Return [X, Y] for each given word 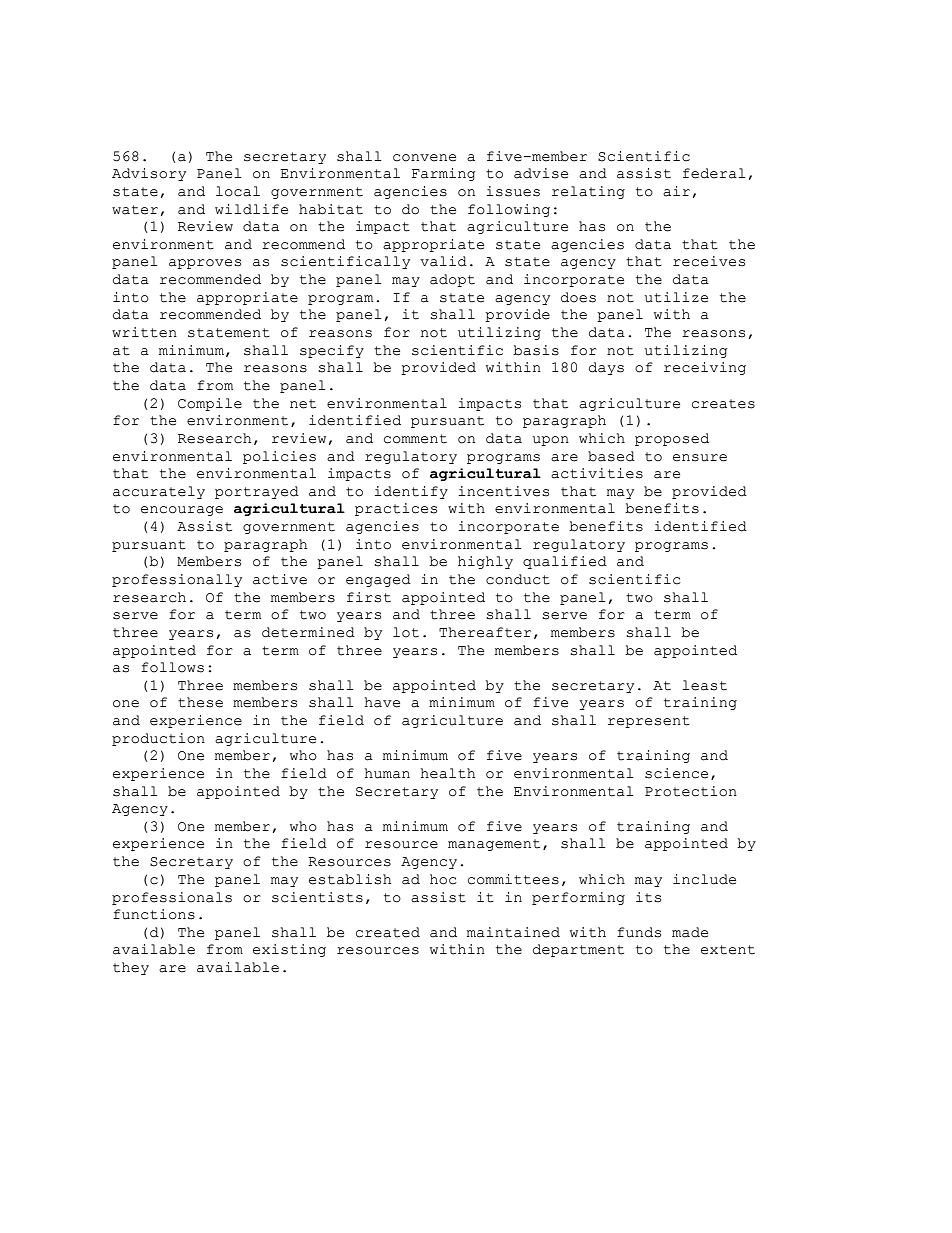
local [238, 191]
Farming [444, 174]
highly [485, 562]
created [388, 932]
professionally [177, 580]
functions [154, 914]
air [676, 191]
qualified [565, 562]
